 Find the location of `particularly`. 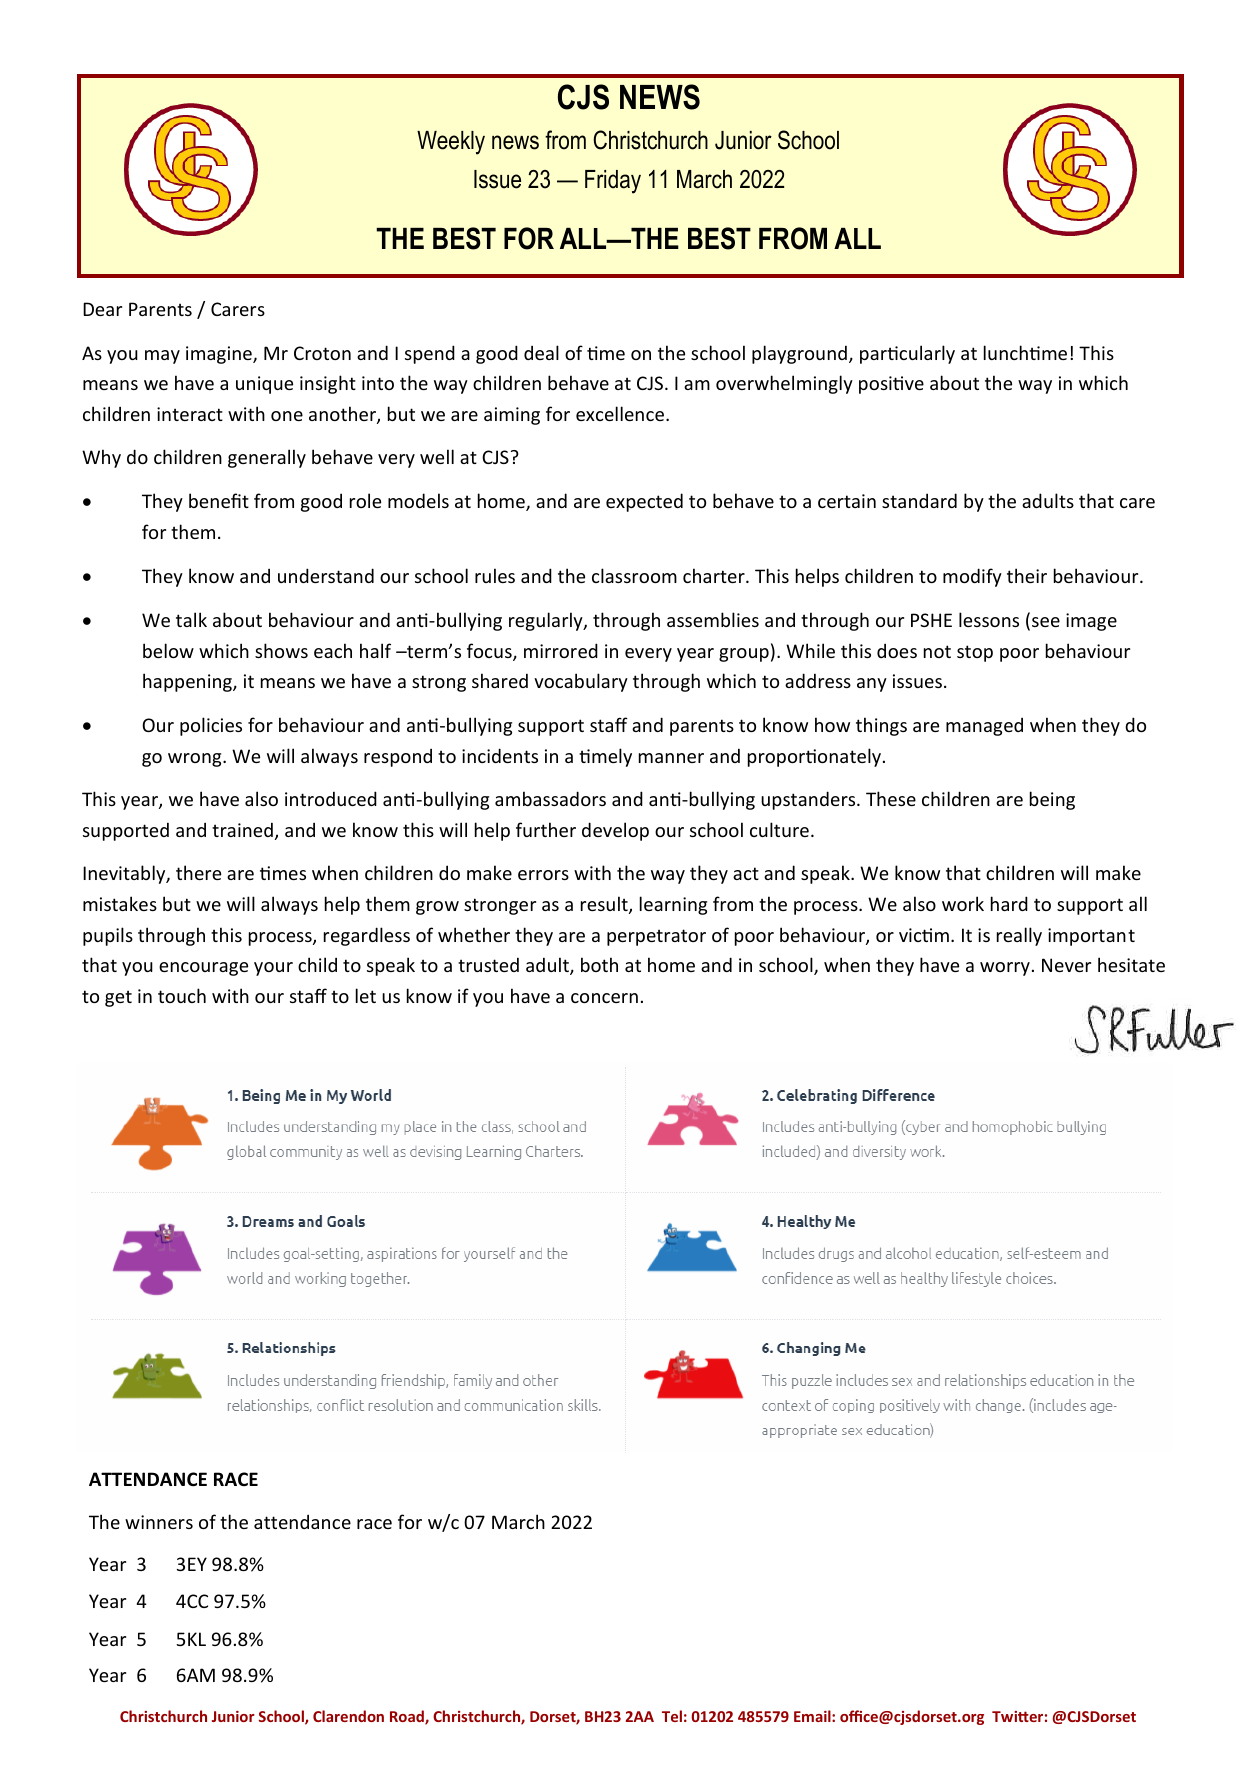

particularly is located at coordinates (907, 354).
